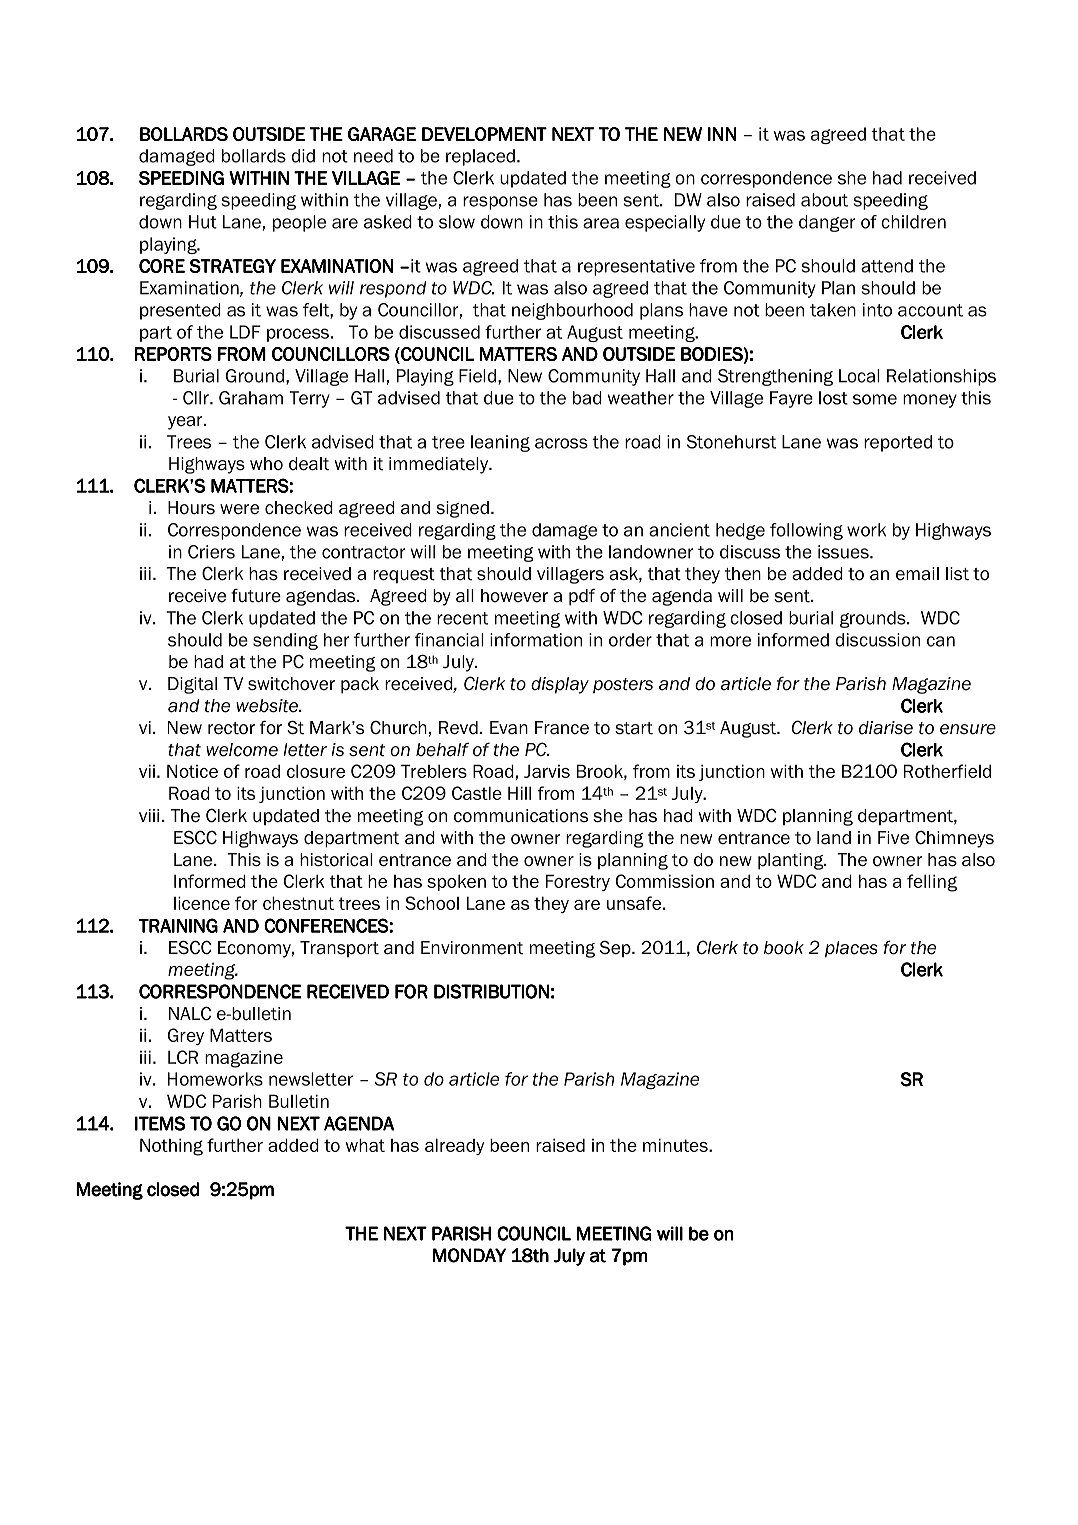 The height and width of the image is (1525, 1078). Describe the element at coordinates (536, 640) in the image. I see `information` at that location.
